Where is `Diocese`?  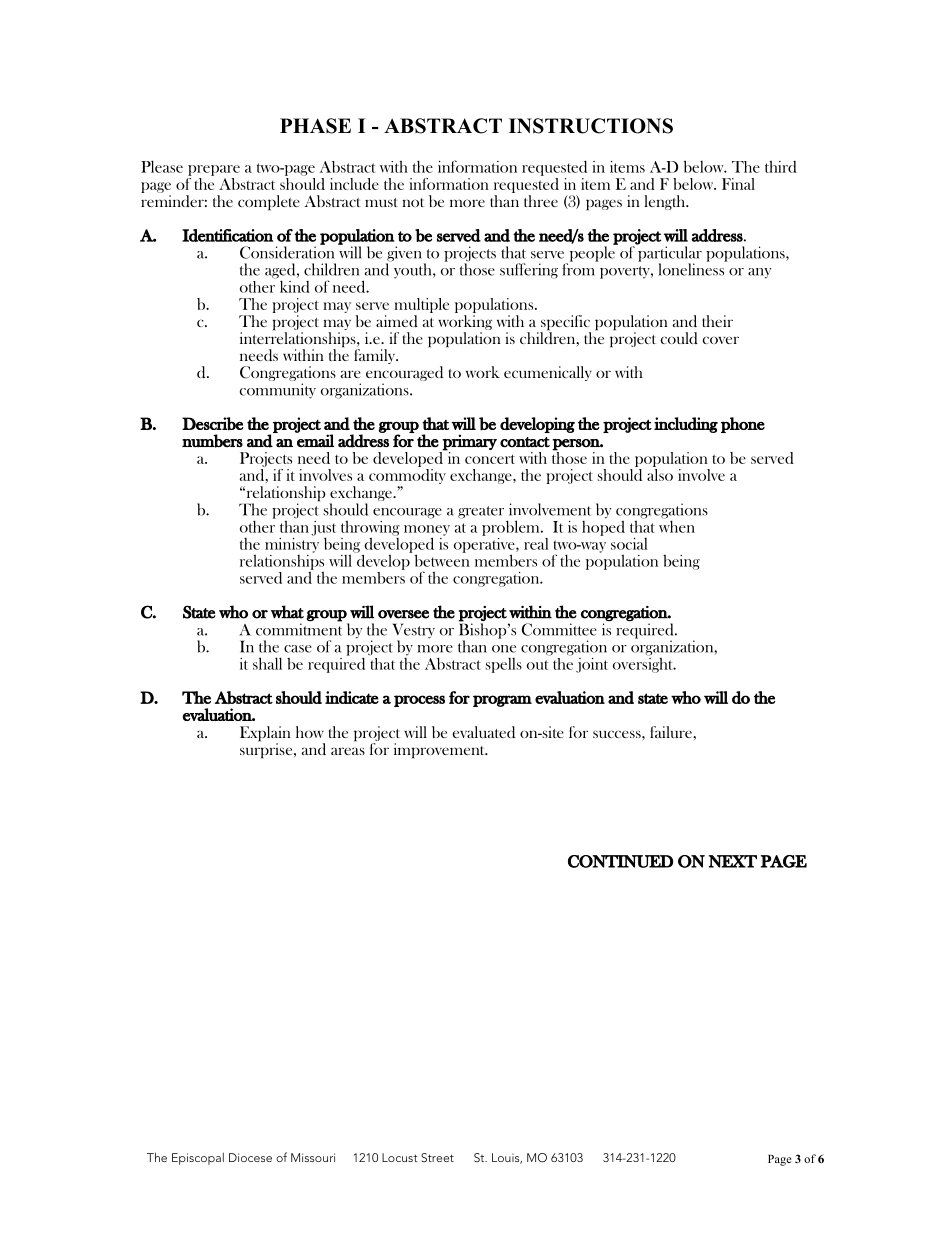 Diocese is located at coordinates (250, 1157).
